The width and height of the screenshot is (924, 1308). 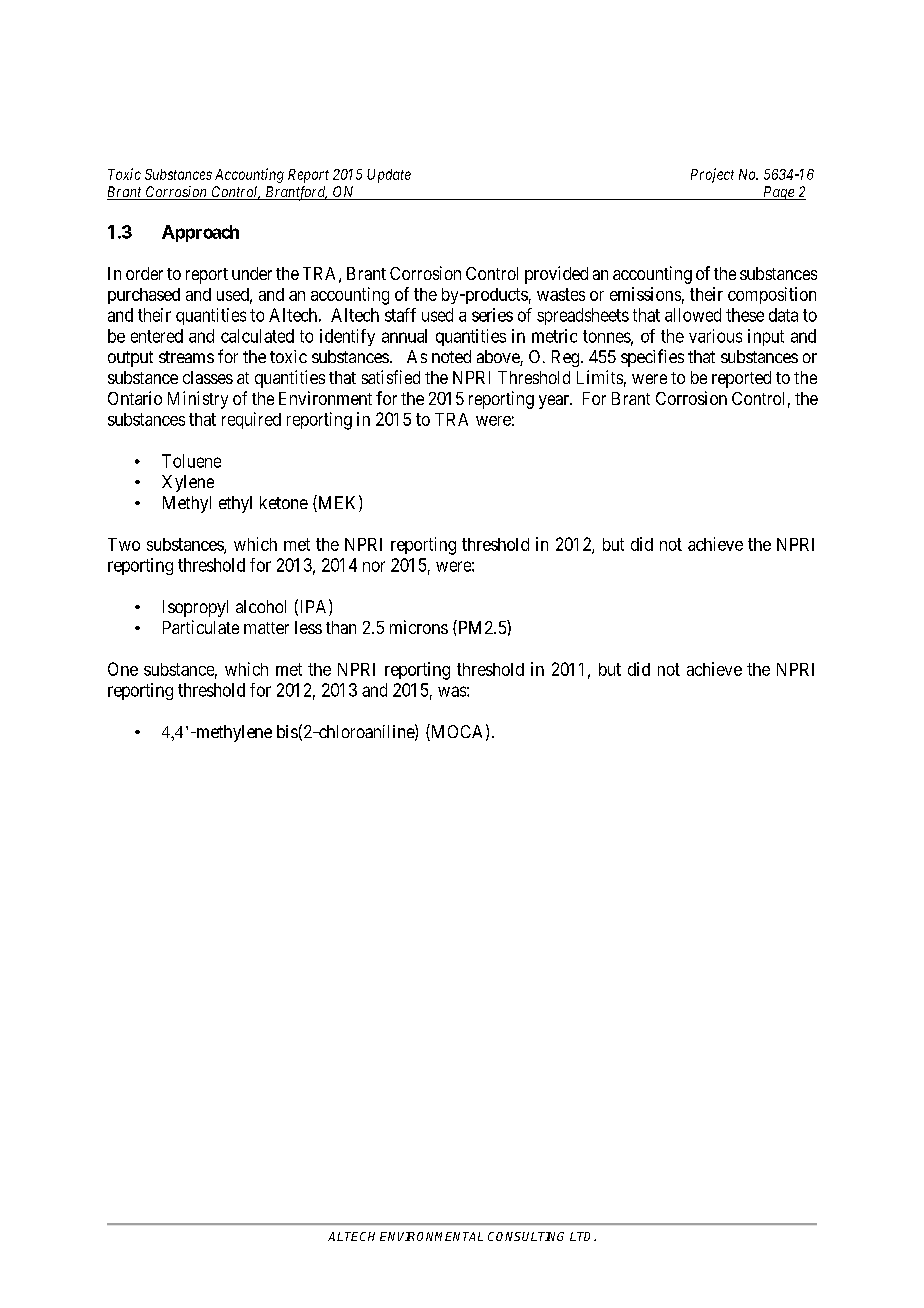 I want to click on microns, so click(x=419, y=627).
